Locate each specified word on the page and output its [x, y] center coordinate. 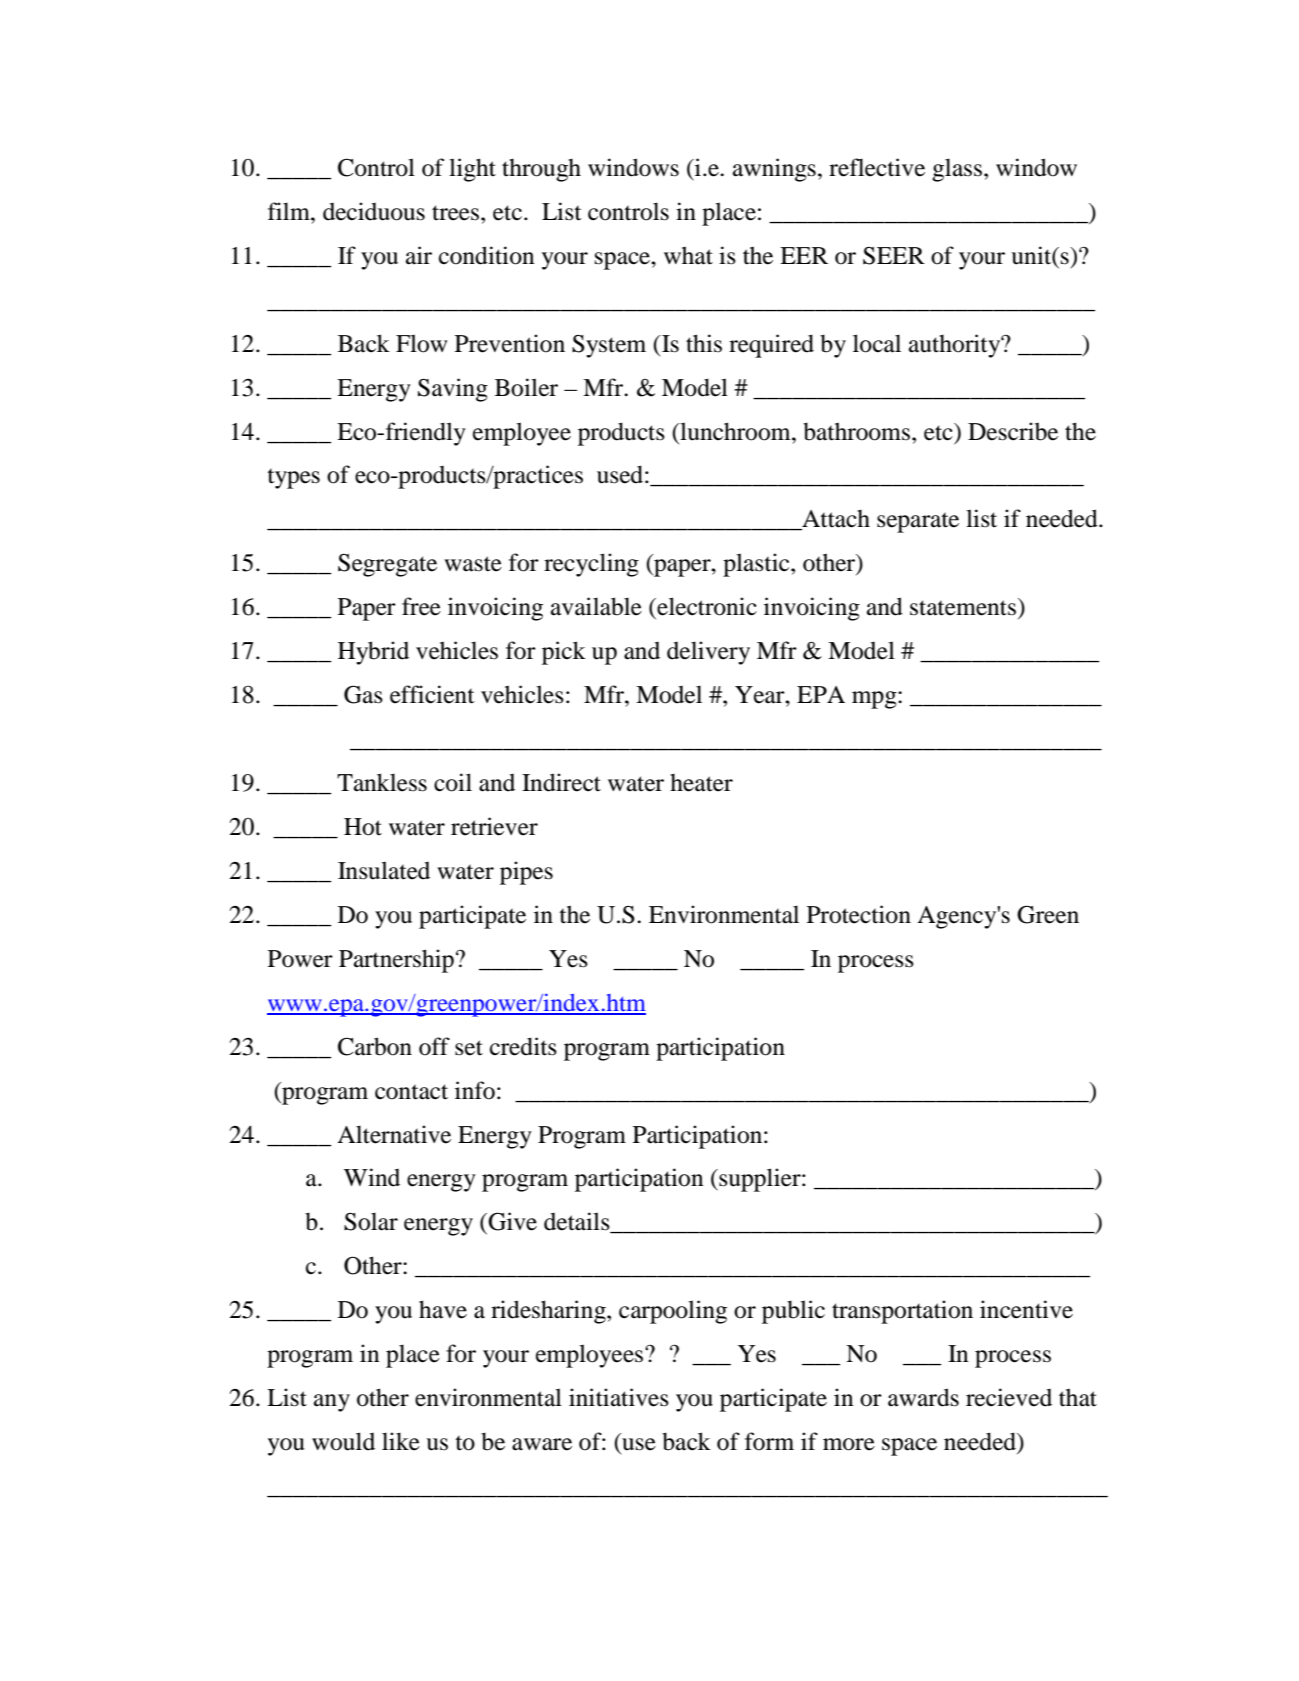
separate [918, 523]
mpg [875, 700]
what [688, 255]
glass [958, 170]
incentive [1026, 1309]
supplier [760, 1180]
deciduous [374, 211]
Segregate [387, 565]
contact [411, 1092]
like [401, 1441]
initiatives [619, 1397]
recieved [1009, 1397]
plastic [757, 565]
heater [701, 783]
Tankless [382, 782]
